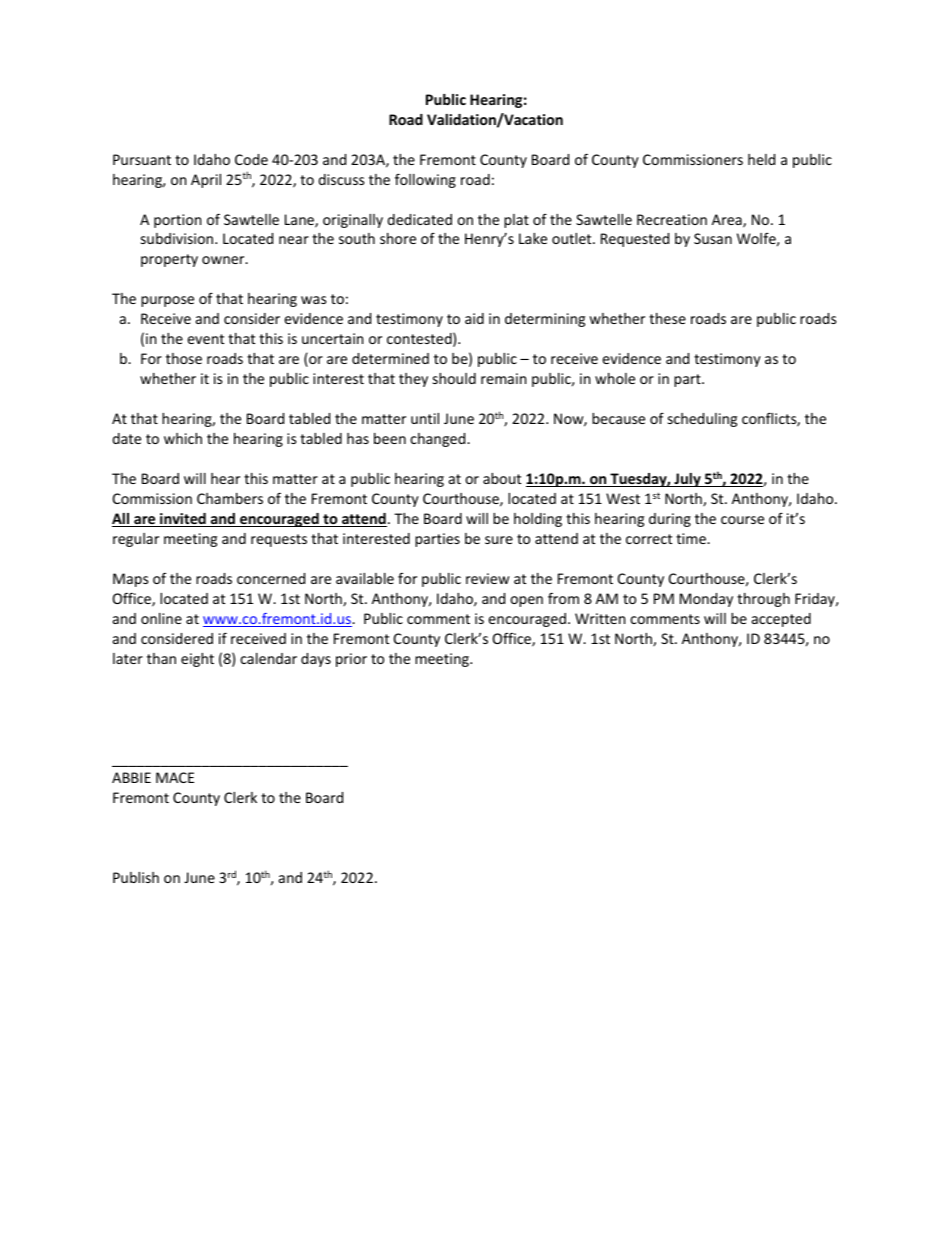 The image size is (952, 1233). Describe the element at coordinates (670, 520) in the page. I see `during` at that location.
